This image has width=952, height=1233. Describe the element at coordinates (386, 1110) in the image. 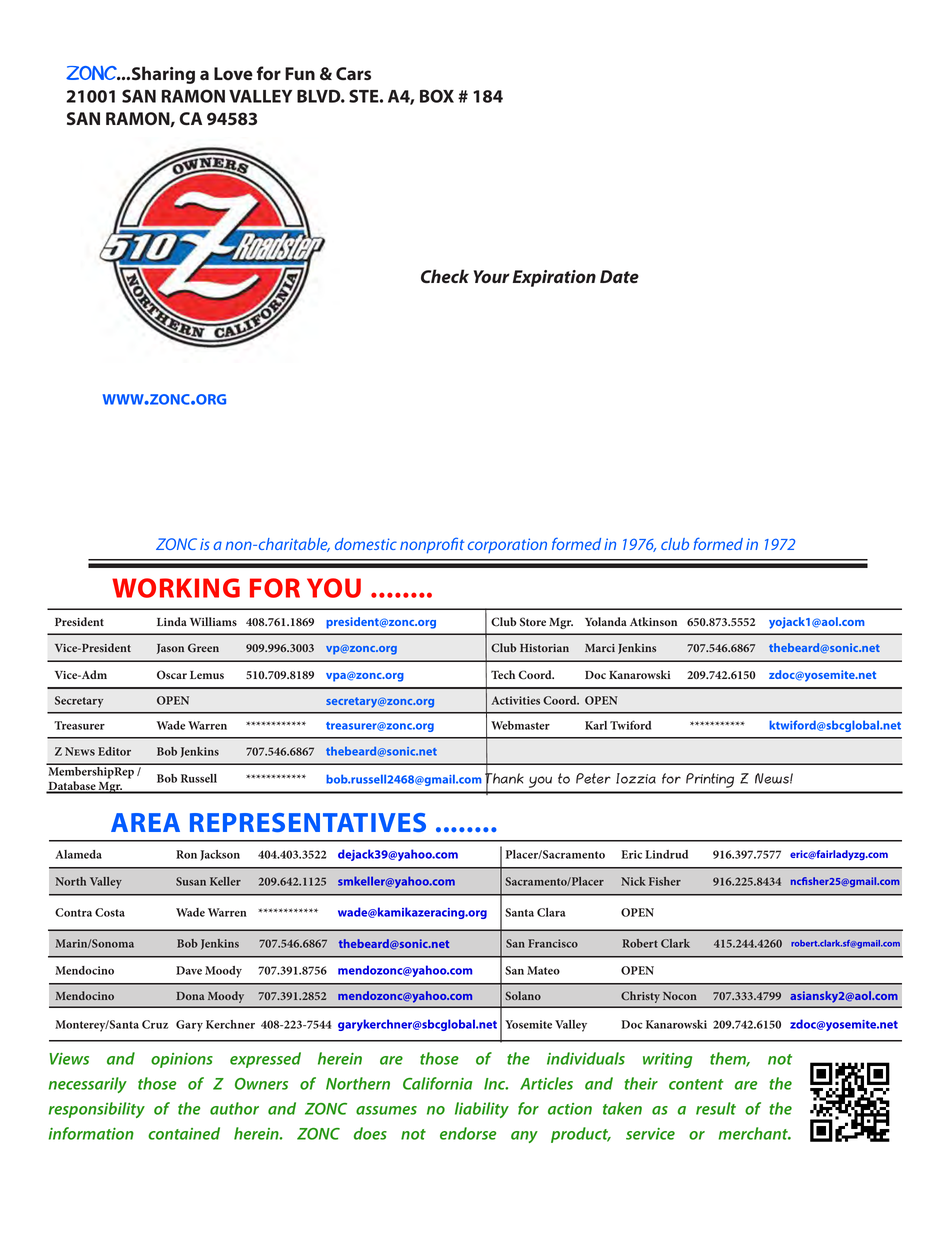

I see `assumes` at that location.
